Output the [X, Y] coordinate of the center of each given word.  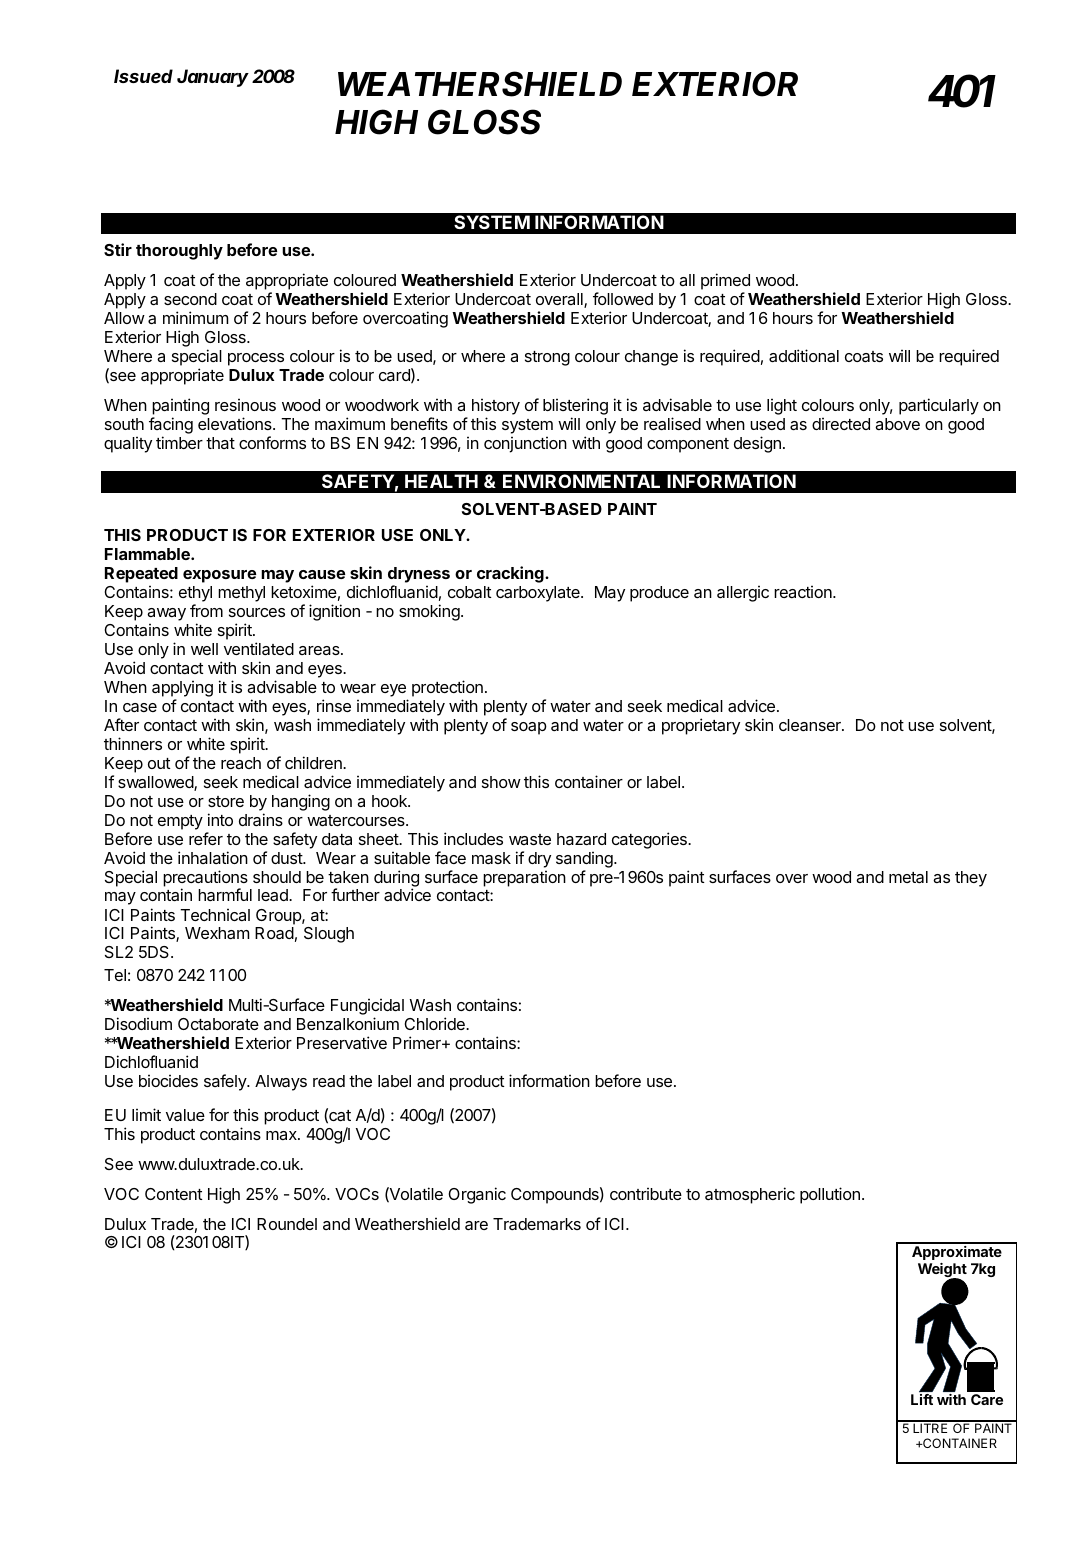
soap [529, 728]
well [204, 649]
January [213, 78]
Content [174, 1194]
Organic [477, 1195]
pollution [830, 1195]
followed [623, 298]
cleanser [811, 725]
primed [725, 281]
